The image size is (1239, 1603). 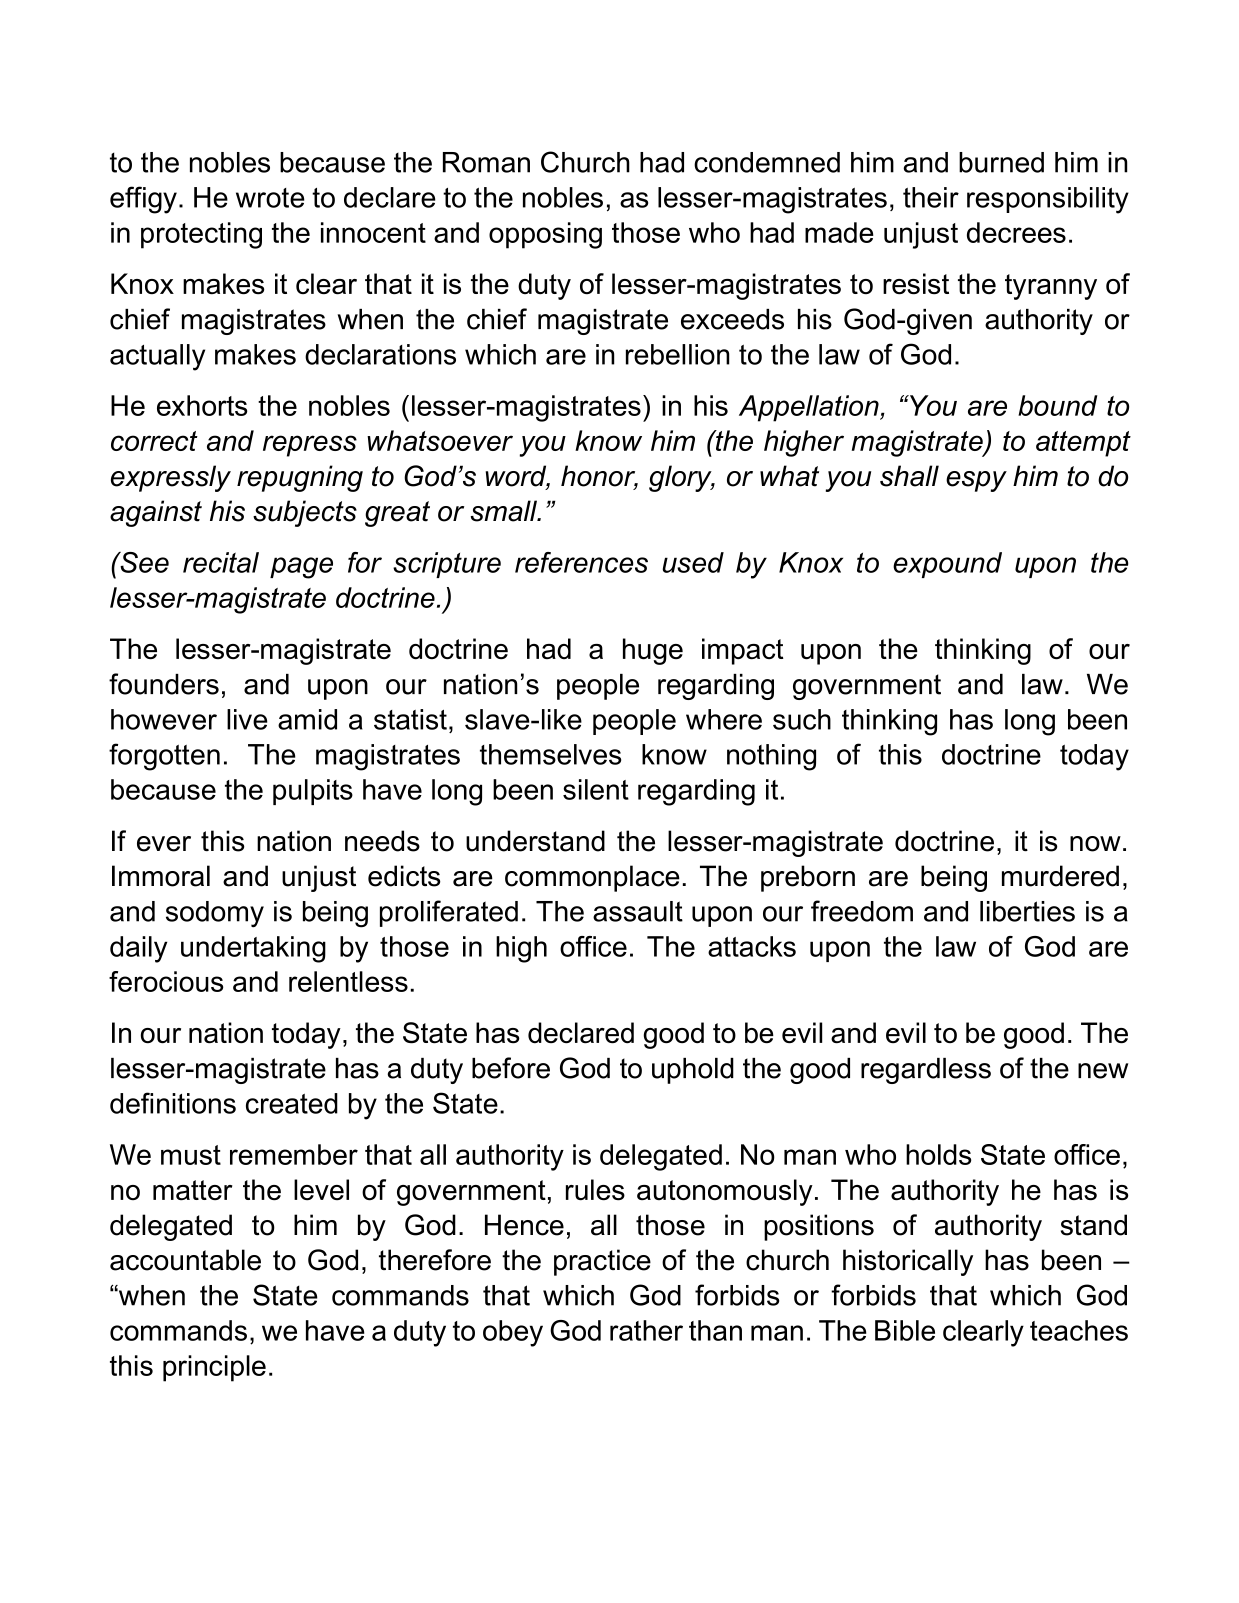 I want to click on expound, so click(x=947, y=565).
